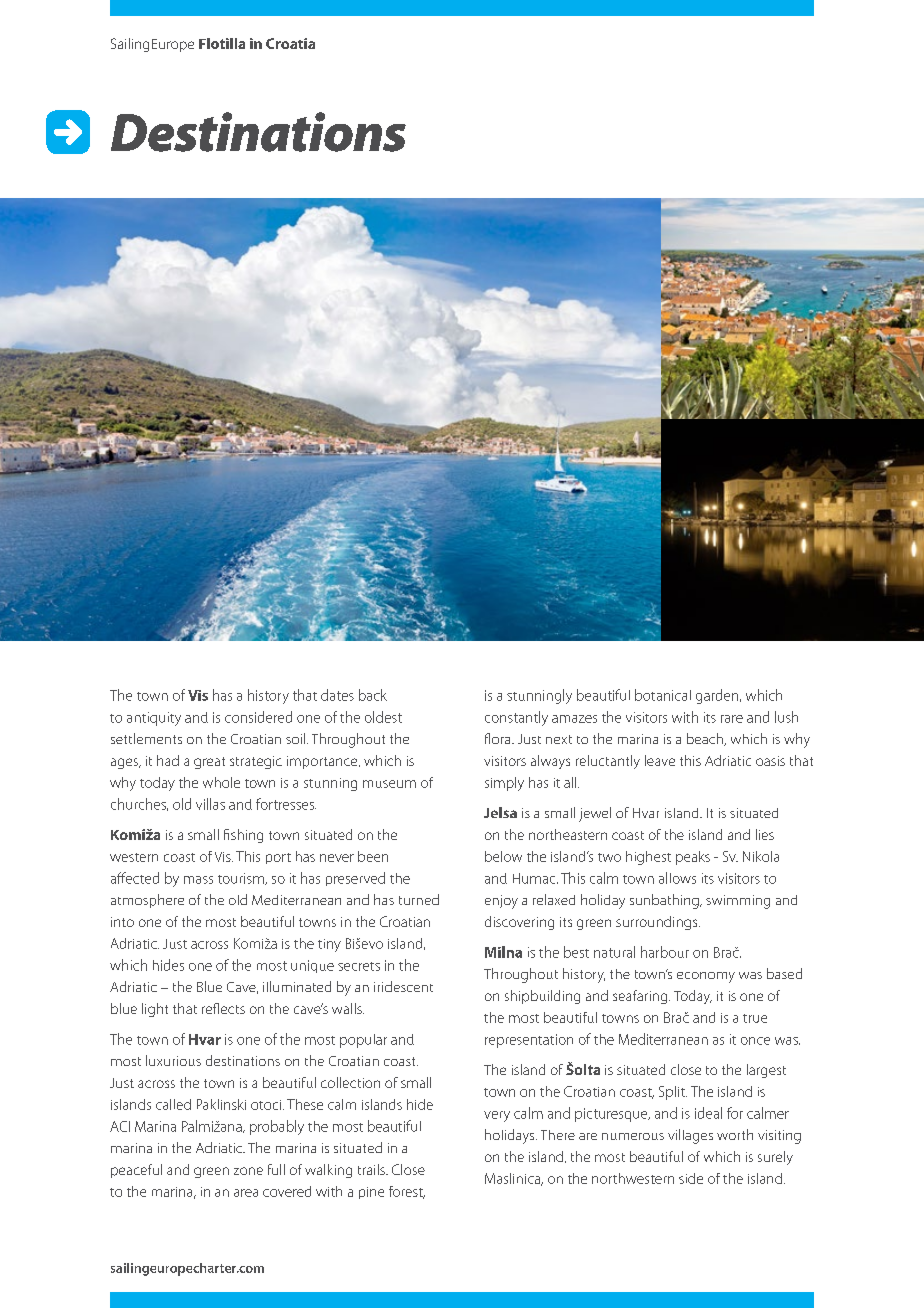  I want to click on zone, so click(248, 1171).
